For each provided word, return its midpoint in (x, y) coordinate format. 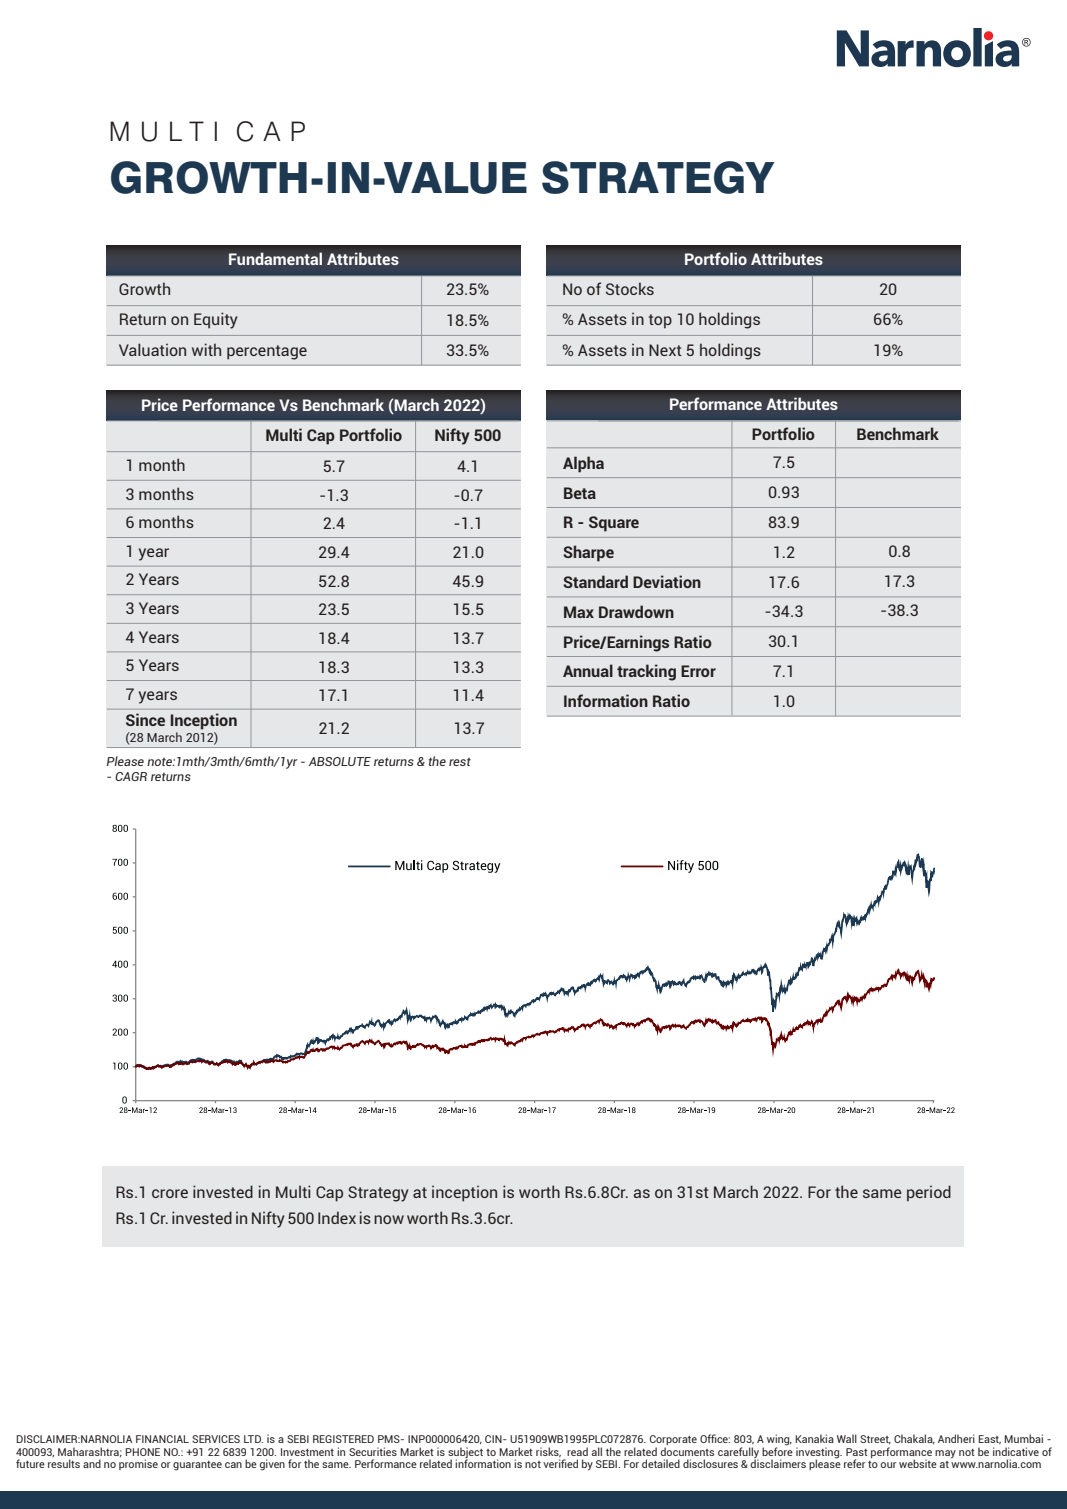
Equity (216, 320)
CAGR (131, 776)
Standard (595, 581)
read (577, 1451)
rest (460, 762)
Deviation (667, 581)
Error (698, 671)
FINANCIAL (162, 1439)
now (389, 1219)
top (660, 321)
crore (170, 1193)
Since (145, 719)
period (929, 1193)
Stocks (630, 288)
